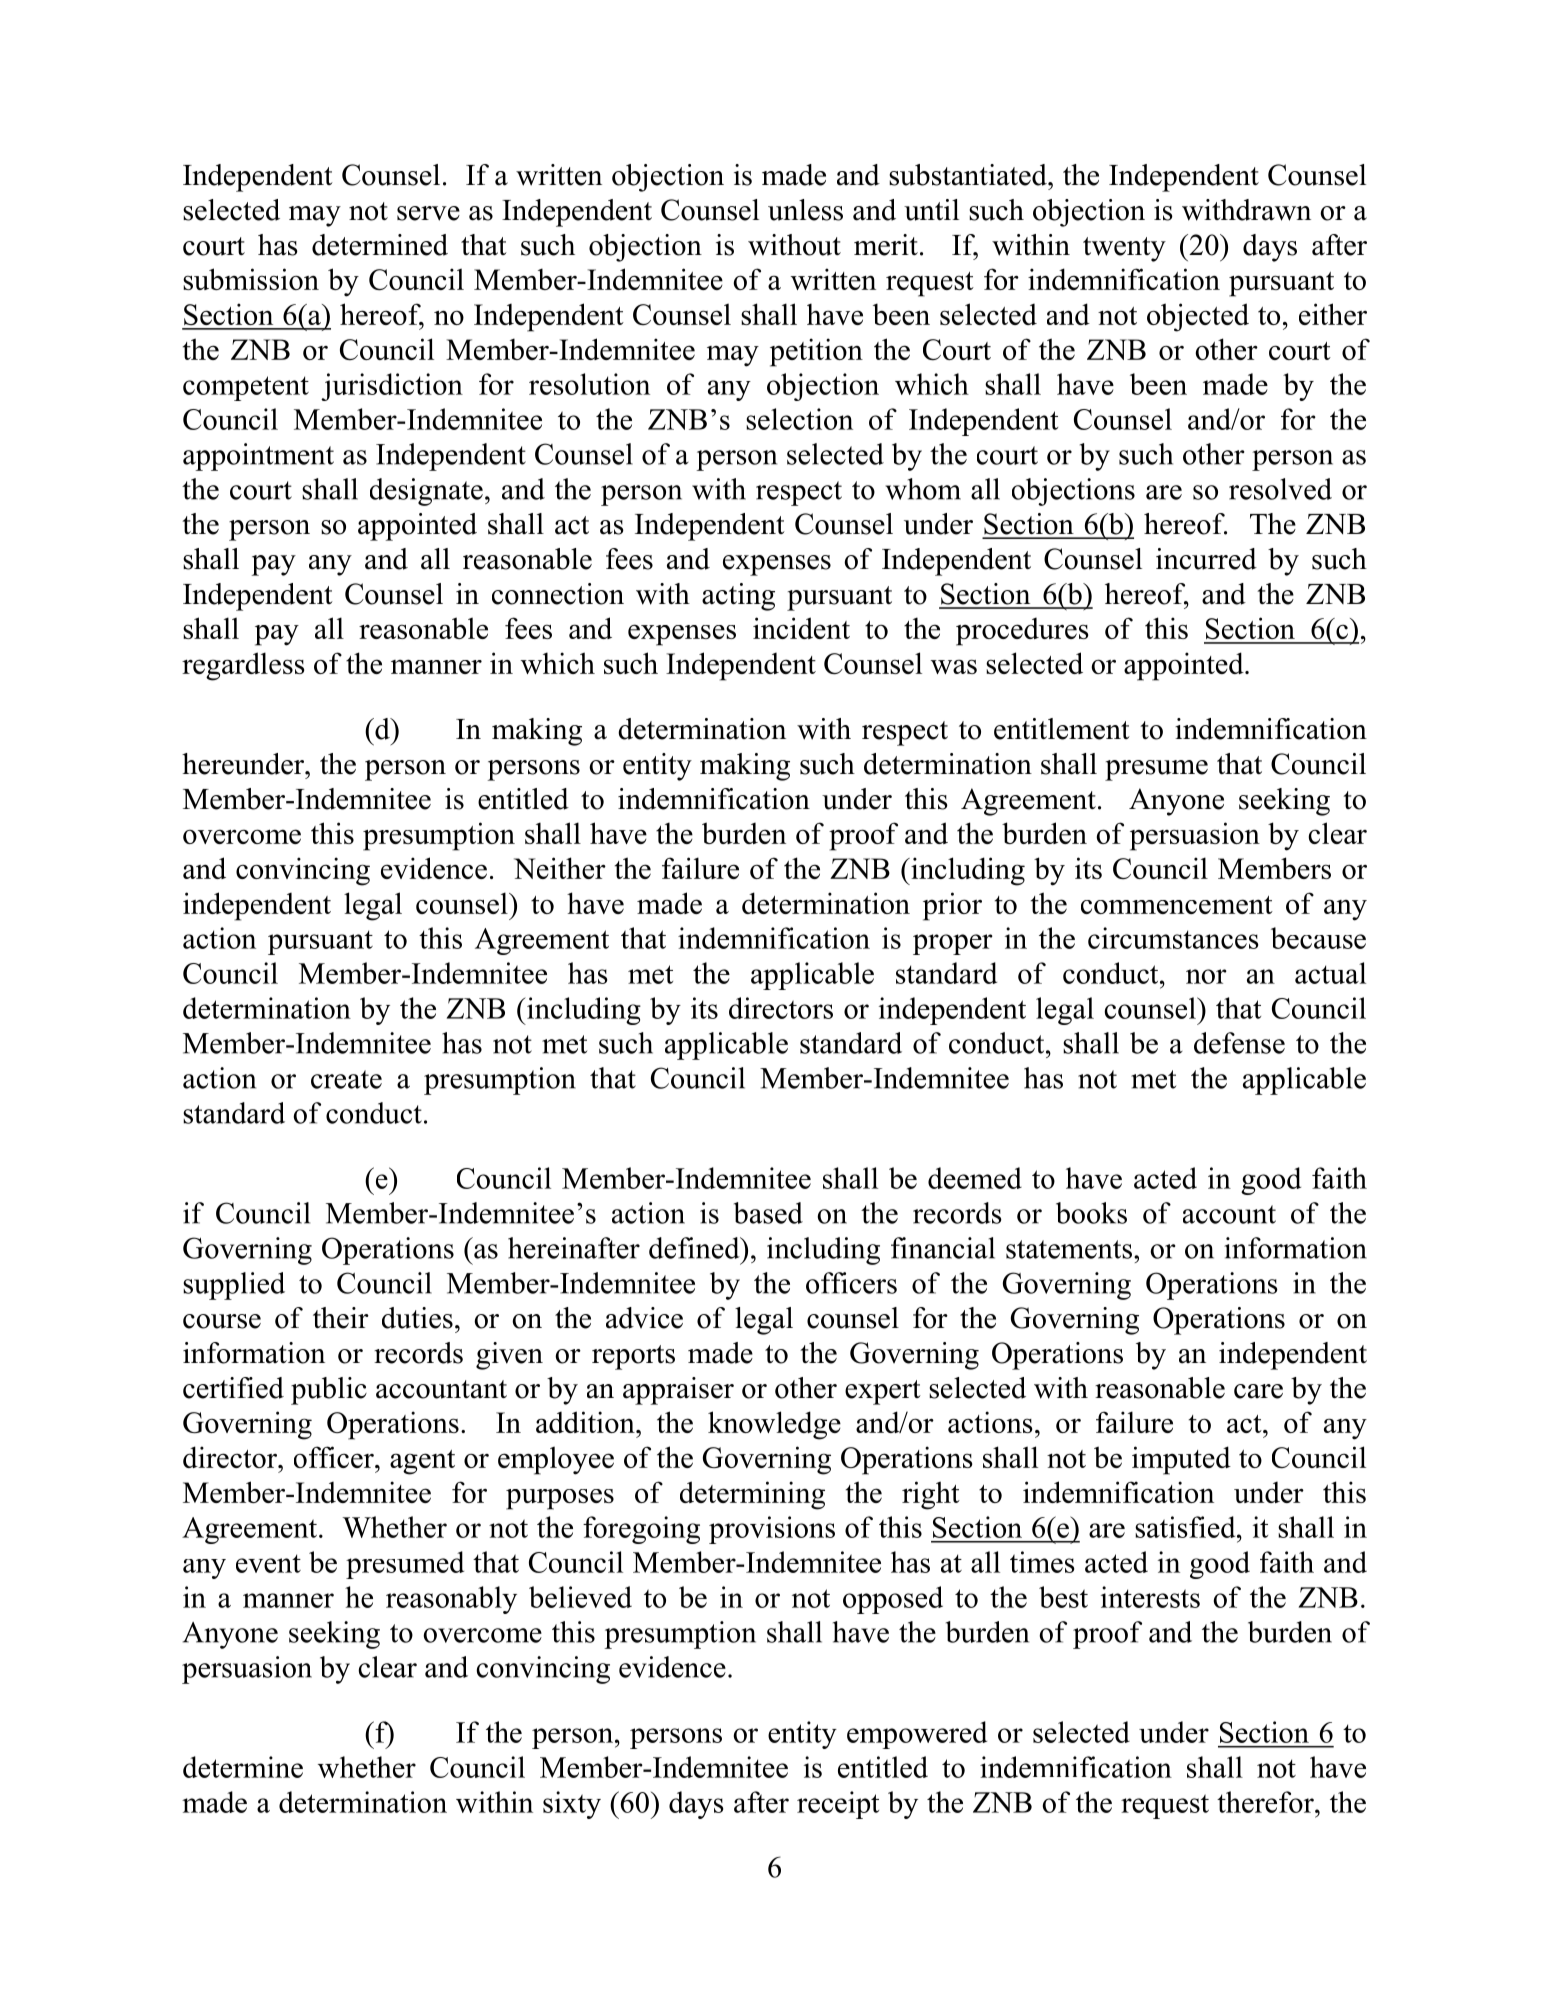 The width and height of the image is (1549, 2004). What do you see at coordinates (1124, 249) in the image?
I see `twenty` at bounding box center [1124, 249].
